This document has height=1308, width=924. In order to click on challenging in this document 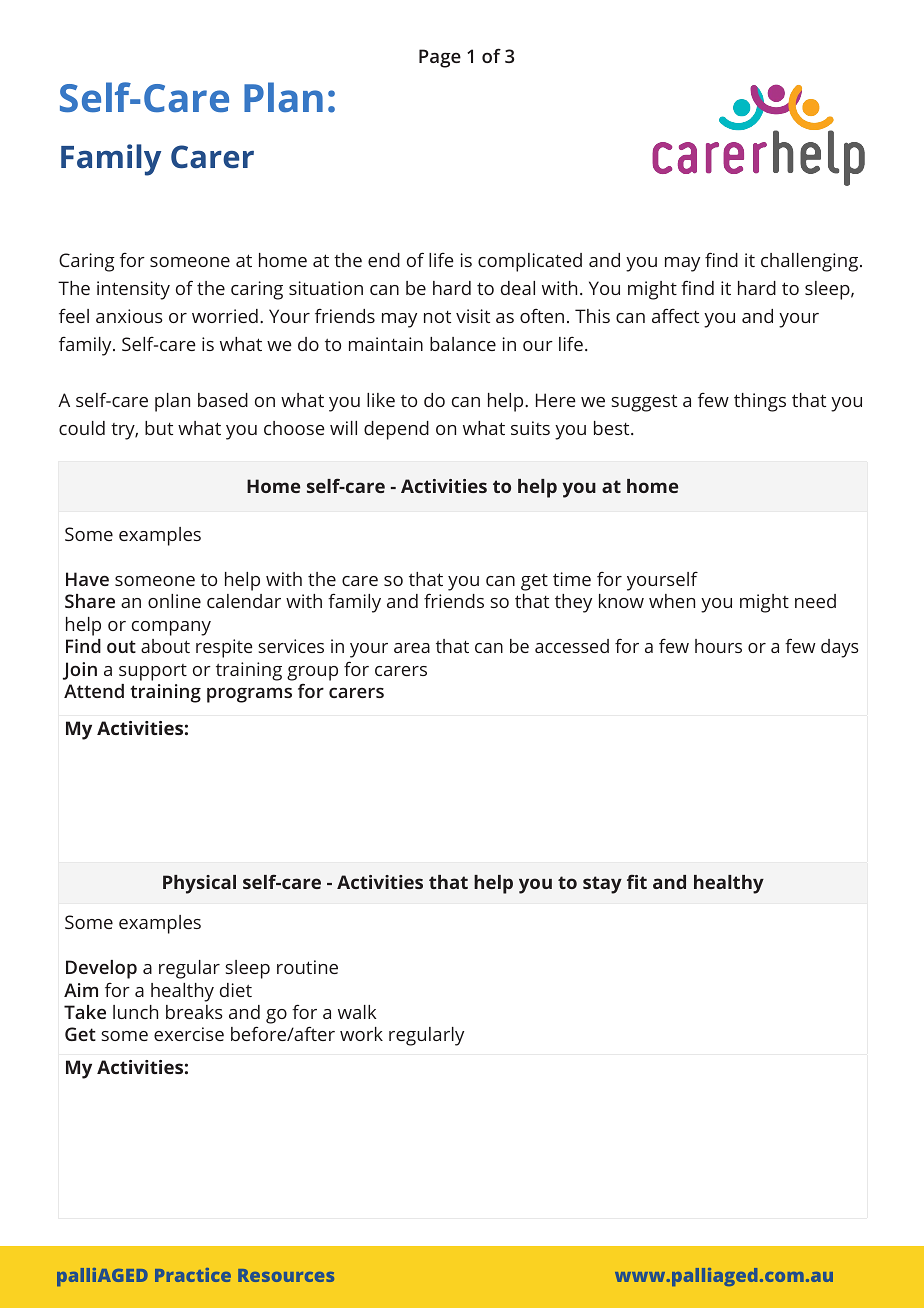, I will do `click(811, 262)`.
